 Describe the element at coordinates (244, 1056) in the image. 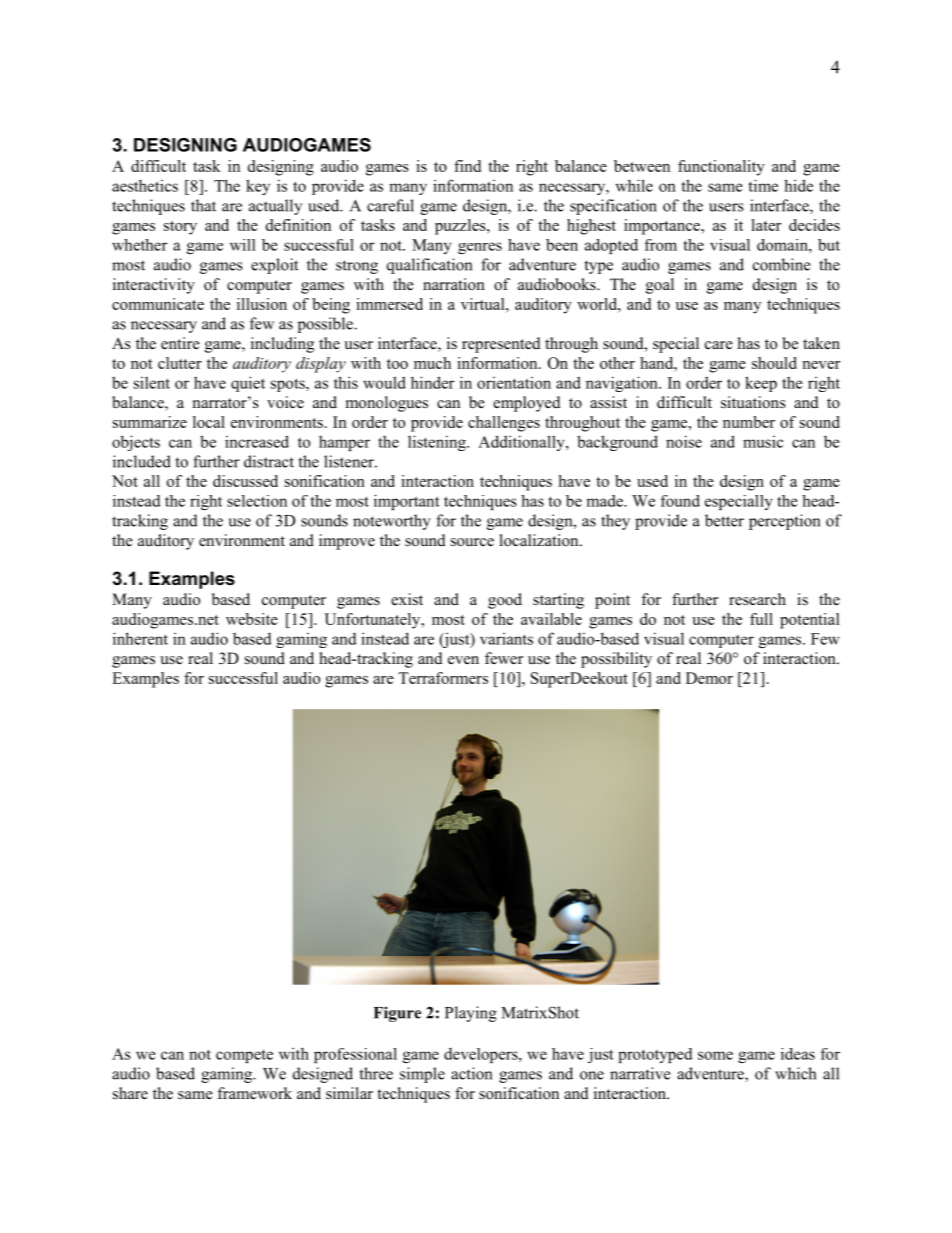

I see `compete` at that location.
